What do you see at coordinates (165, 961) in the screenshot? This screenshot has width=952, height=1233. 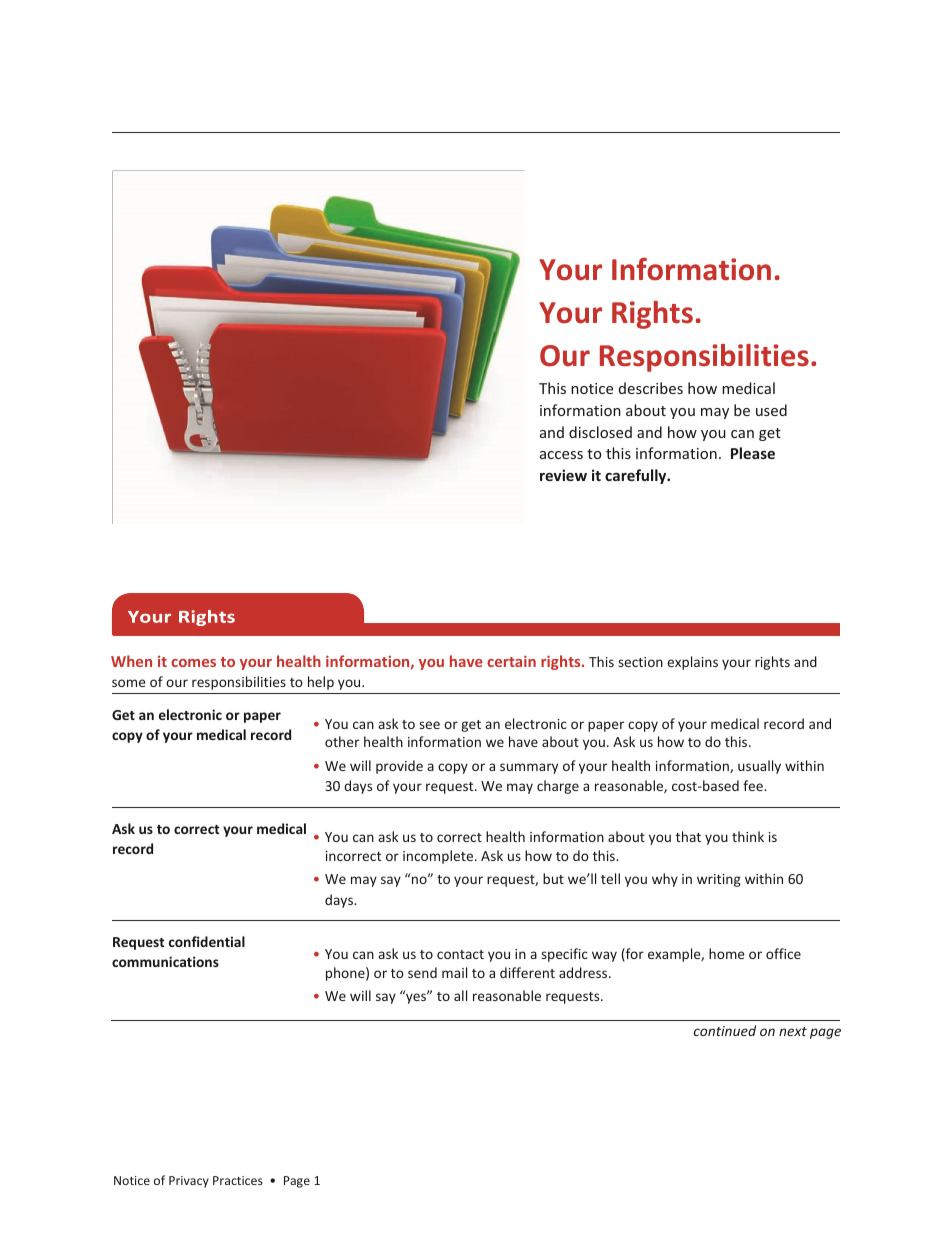 I see `communications` at bounding box center [165, 961].
